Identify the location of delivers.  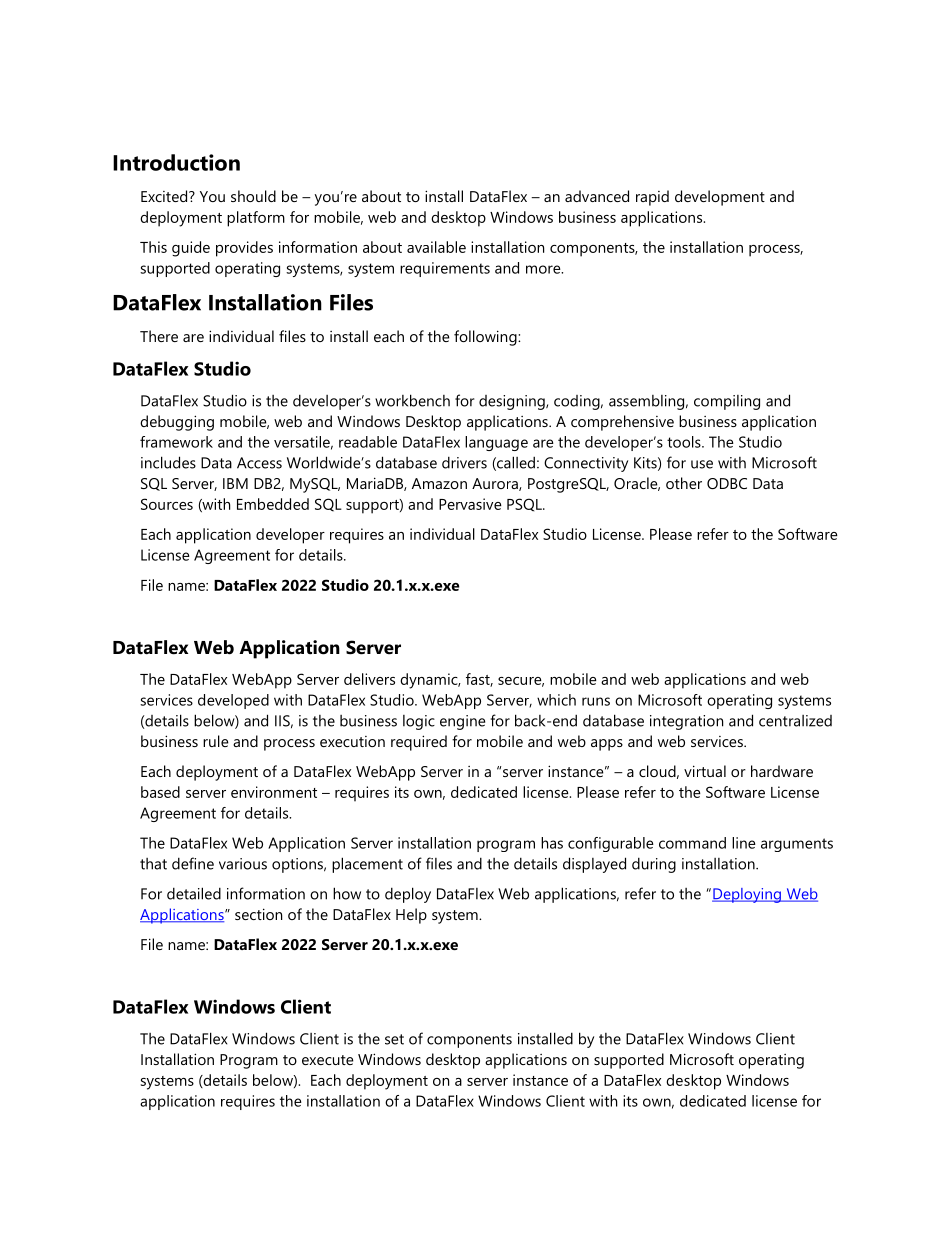
(369, 679).
